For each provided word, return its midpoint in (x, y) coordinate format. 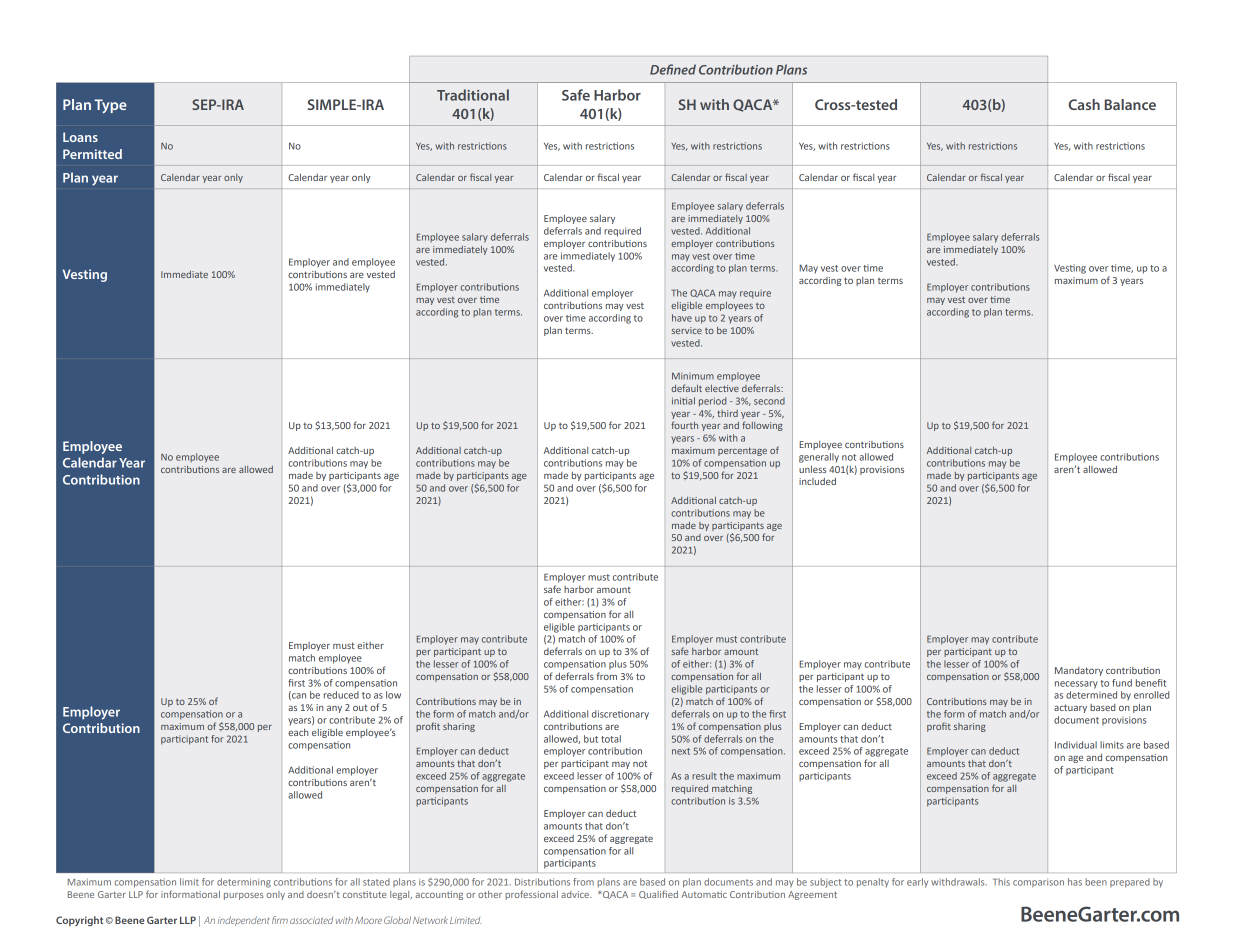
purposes (243, 896)
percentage (742, 451)
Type (110, 106)
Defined (673, 69)
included (817, 481)
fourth (684, 425)
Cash (1084, 104)
